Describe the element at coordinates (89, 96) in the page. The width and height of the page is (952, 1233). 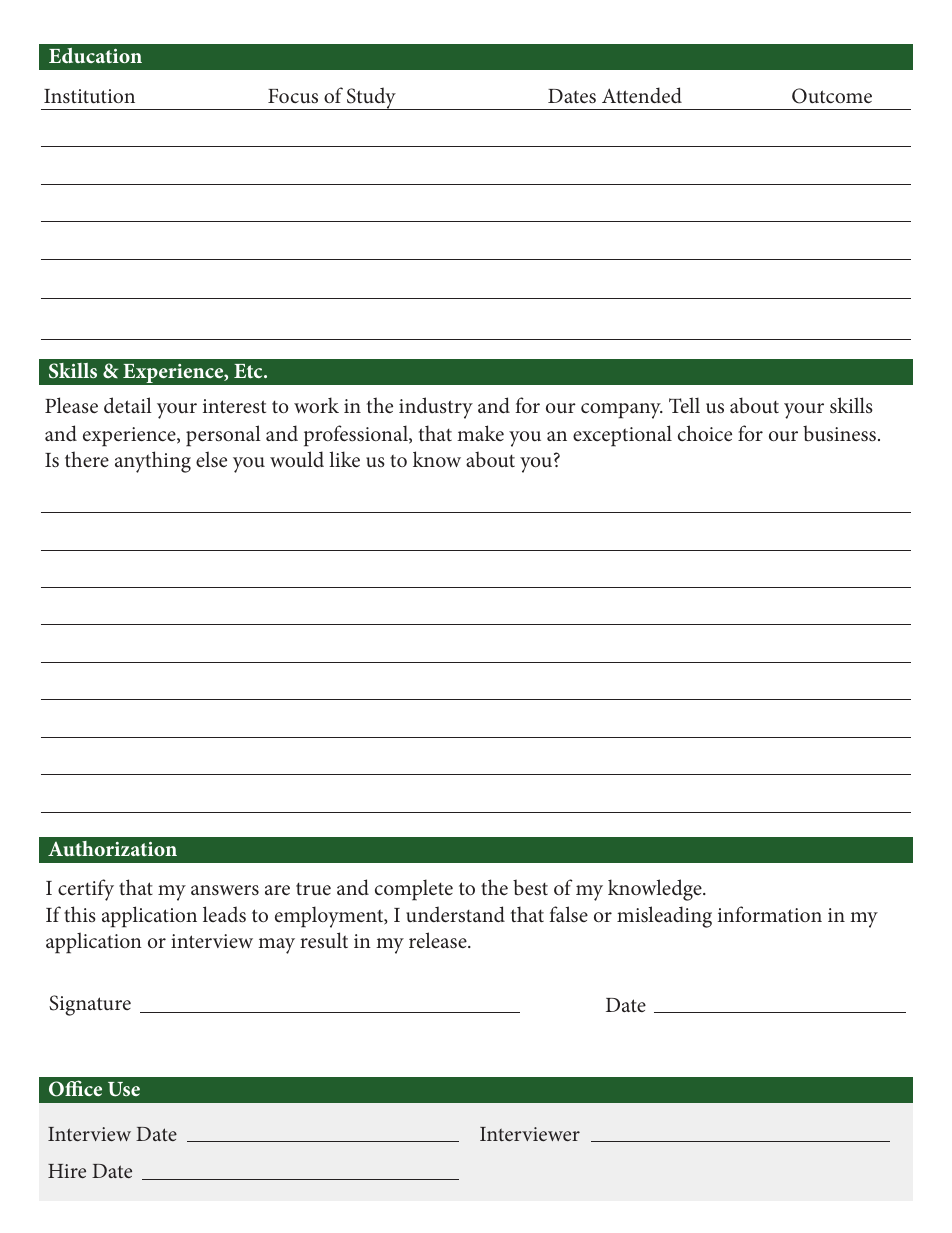
I see `Institution` at that location.
